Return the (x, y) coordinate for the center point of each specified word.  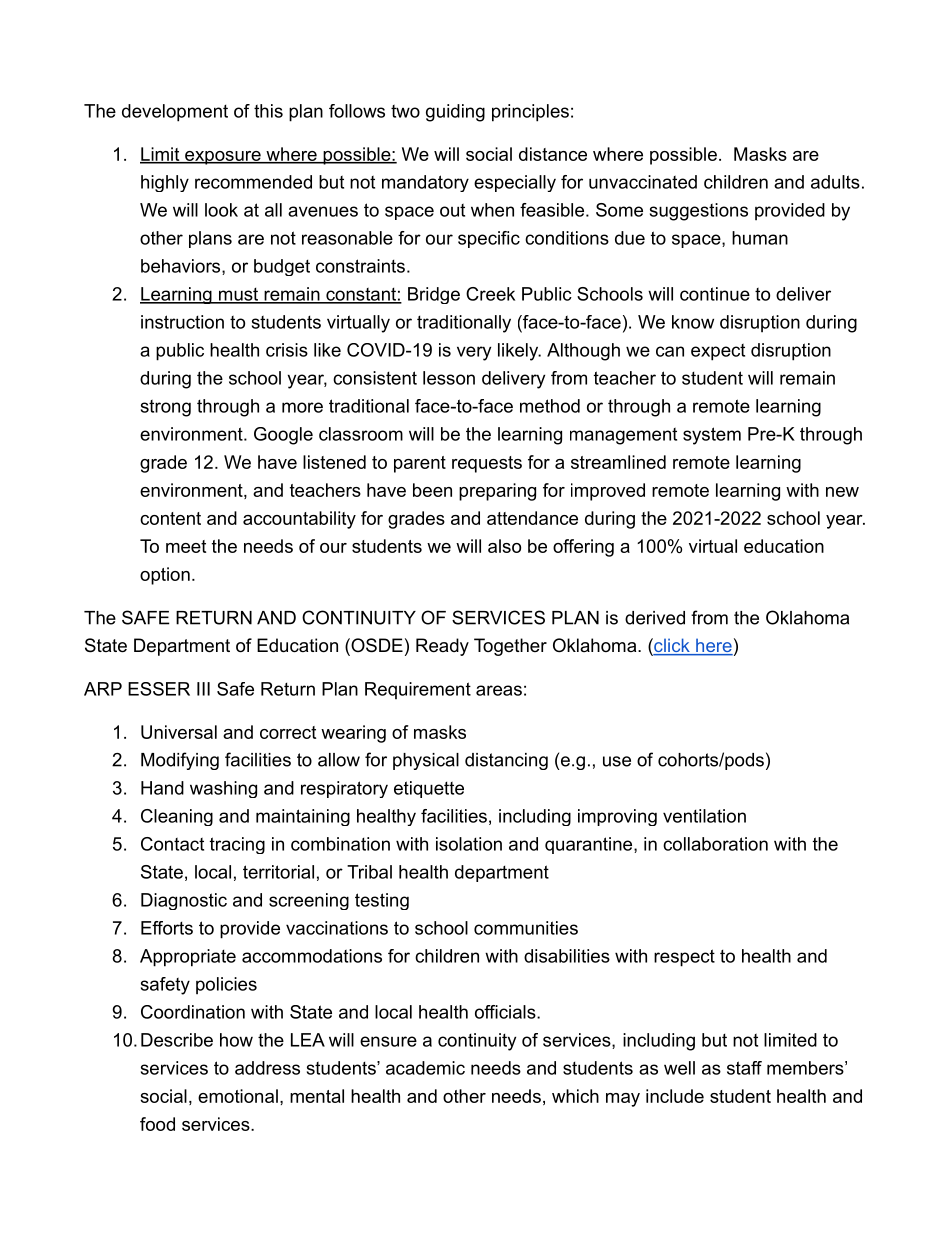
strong (166, 408)
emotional (238, 1096)
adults (835, 182)
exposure (223, 158)
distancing (506, 761)
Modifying (180, 761)
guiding (455, 113)
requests (487, 464)
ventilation (704, 816)
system (712, 436)
